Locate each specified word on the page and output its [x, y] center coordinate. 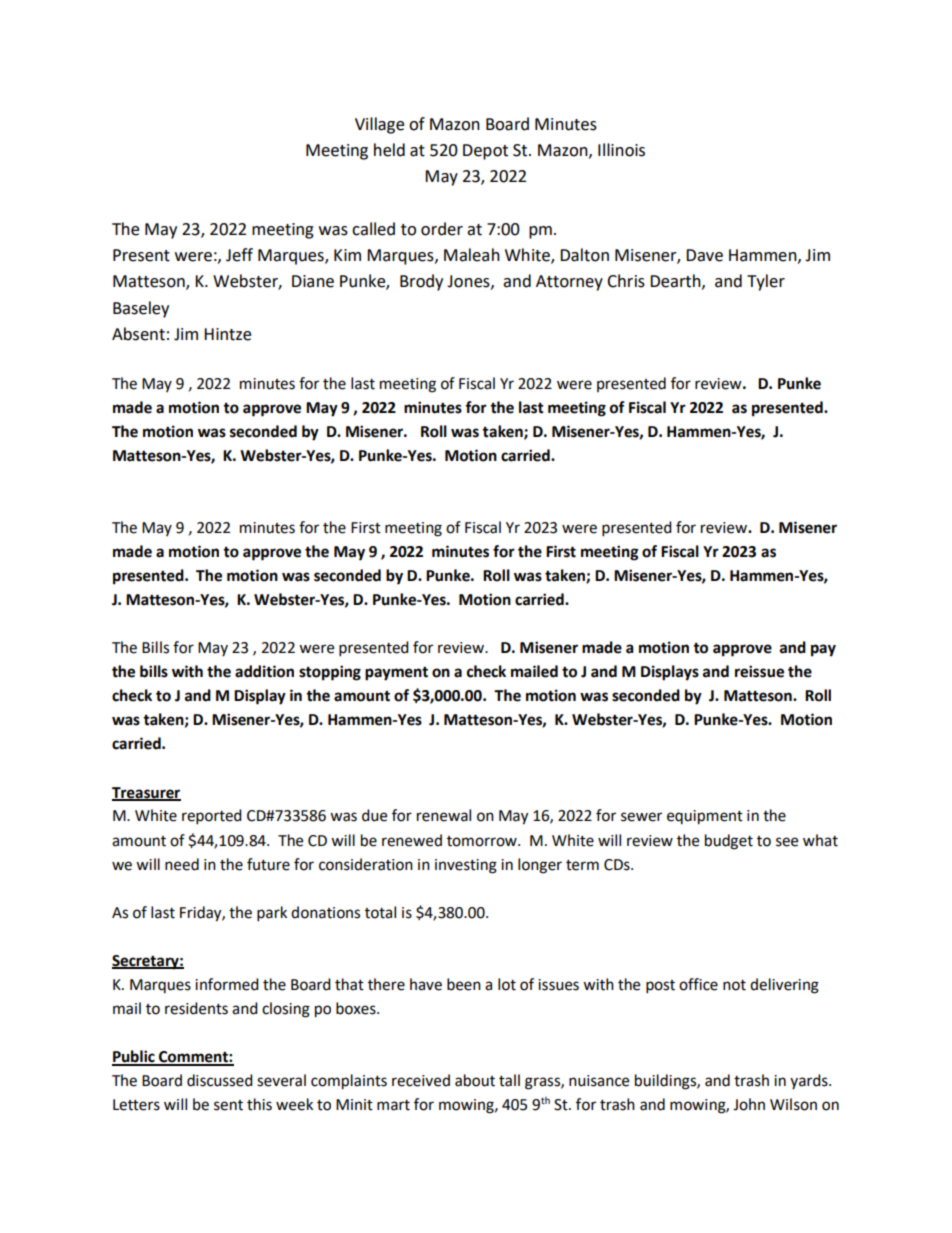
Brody [421, 282]
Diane [313, 281]
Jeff [239, 255]
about [475, 1080]
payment [396, 673]
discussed [220, 1080]
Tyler [766, 282]
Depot [485, 152]
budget [729, 842]
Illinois [621, 150]
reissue [759, 671]
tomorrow [483, 841]
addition [264, 671]
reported [212, 817]
